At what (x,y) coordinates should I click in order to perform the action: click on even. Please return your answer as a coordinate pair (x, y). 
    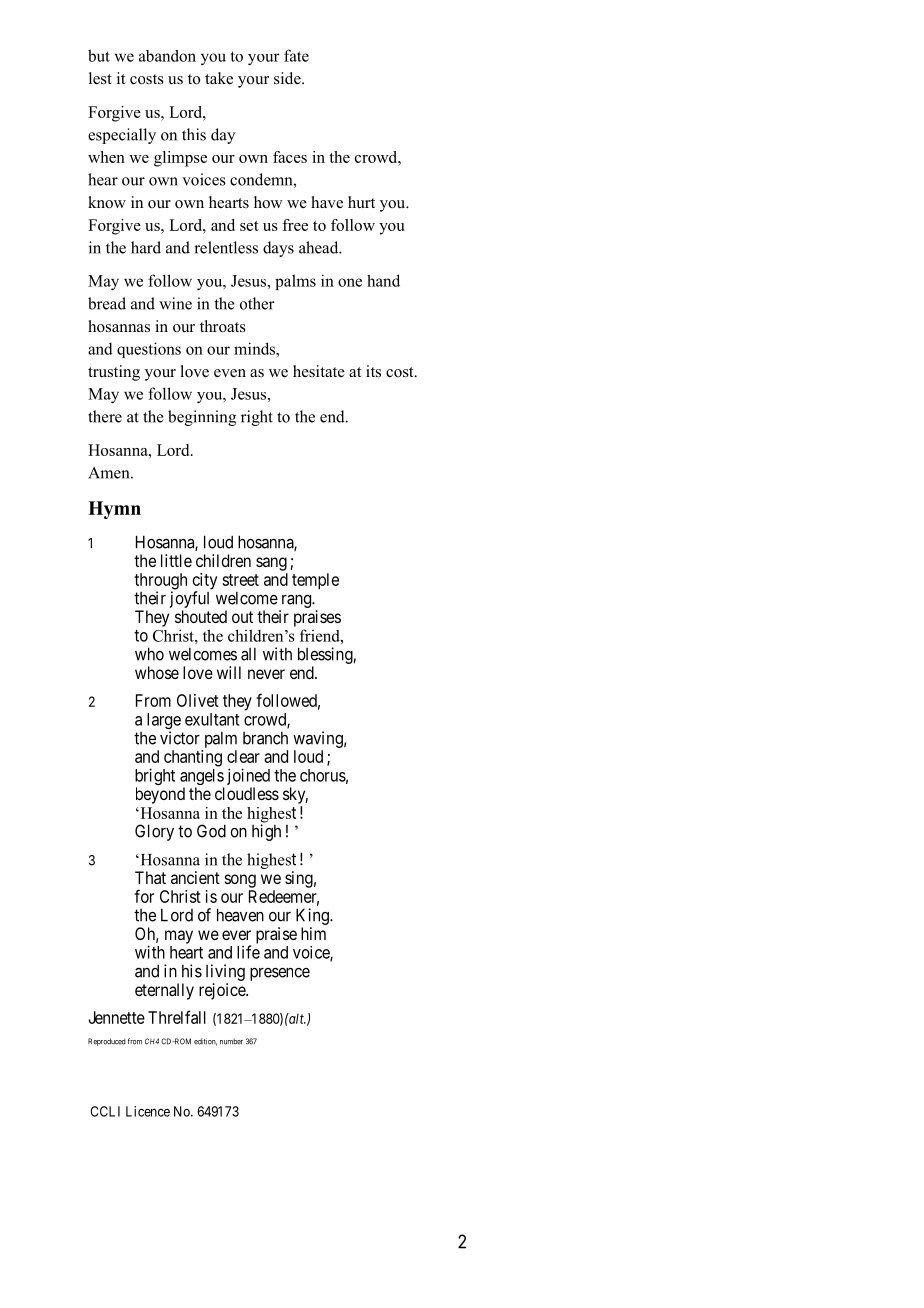
    Looking at the image, I should click on (230, 373).
